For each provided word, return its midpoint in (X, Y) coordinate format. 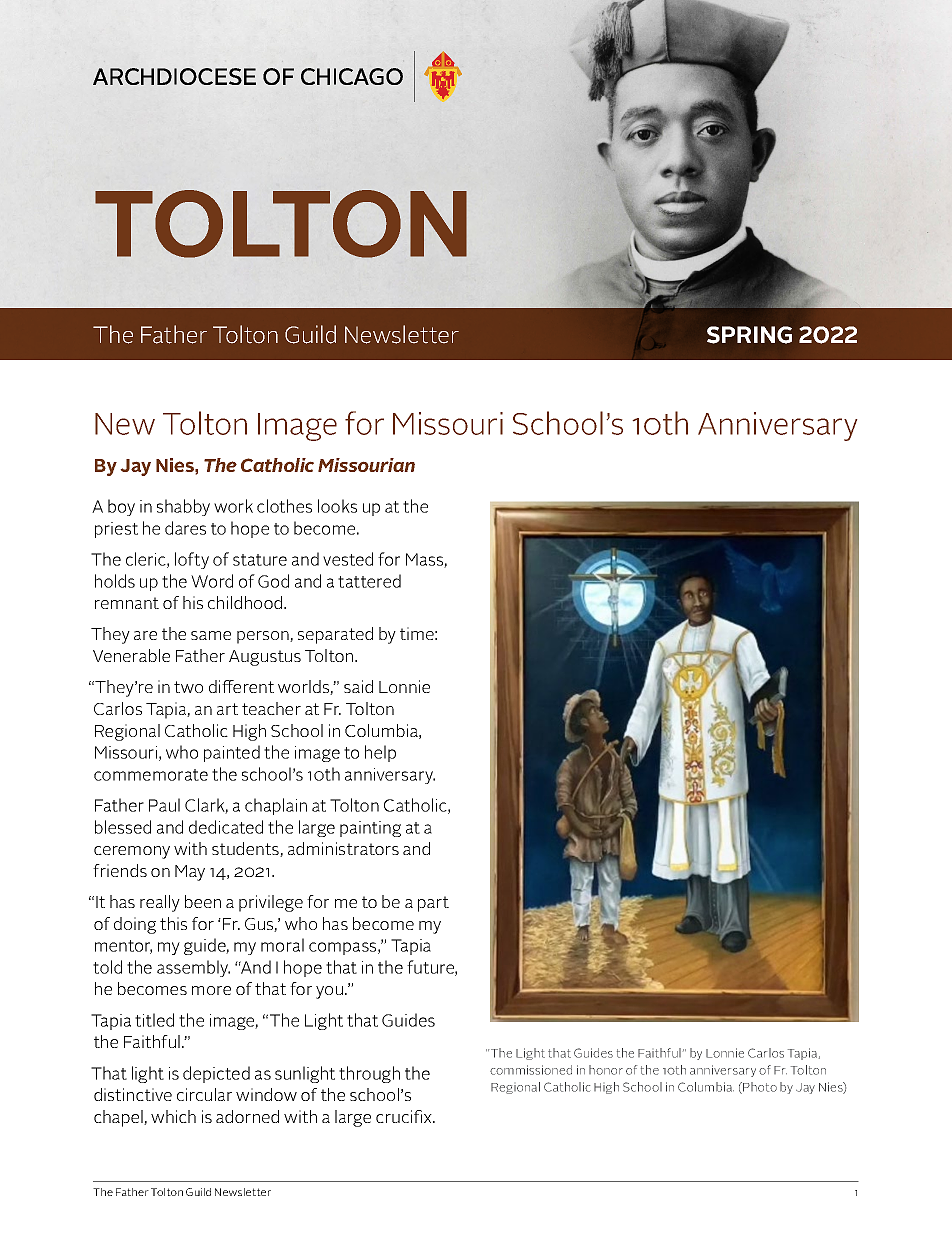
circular (204, 1094)
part (433, 904)
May (190, 873)
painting (370, 829)
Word (212, 581)
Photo (759, 1088)
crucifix (405, 1116)
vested (348, 559)
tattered (369, 581)
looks (337, 506)
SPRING (749, 335)
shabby (183, 507)
